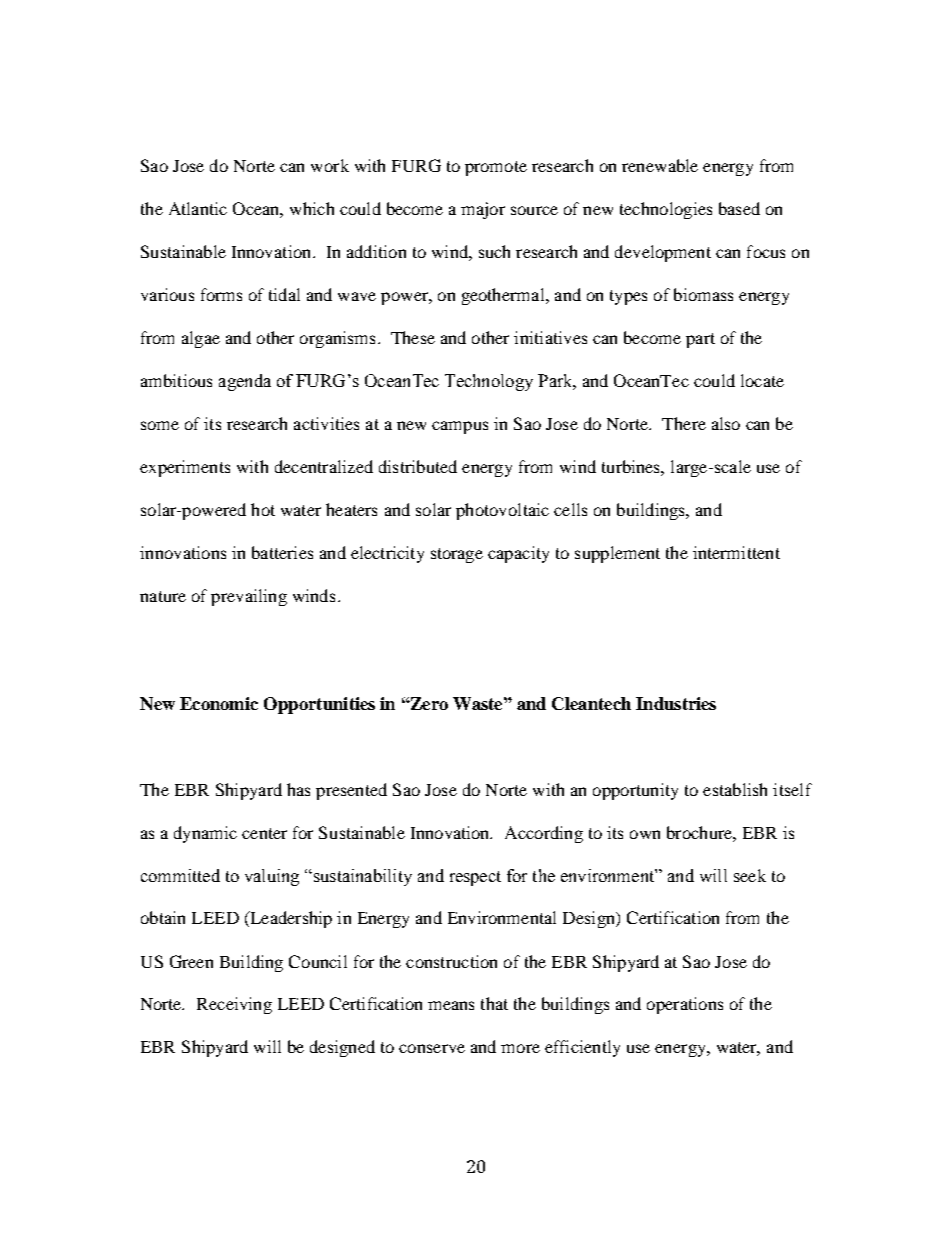 The height and width of the screenshot is (1233, 952). I want to click on intermittent, so click(736, 552).
